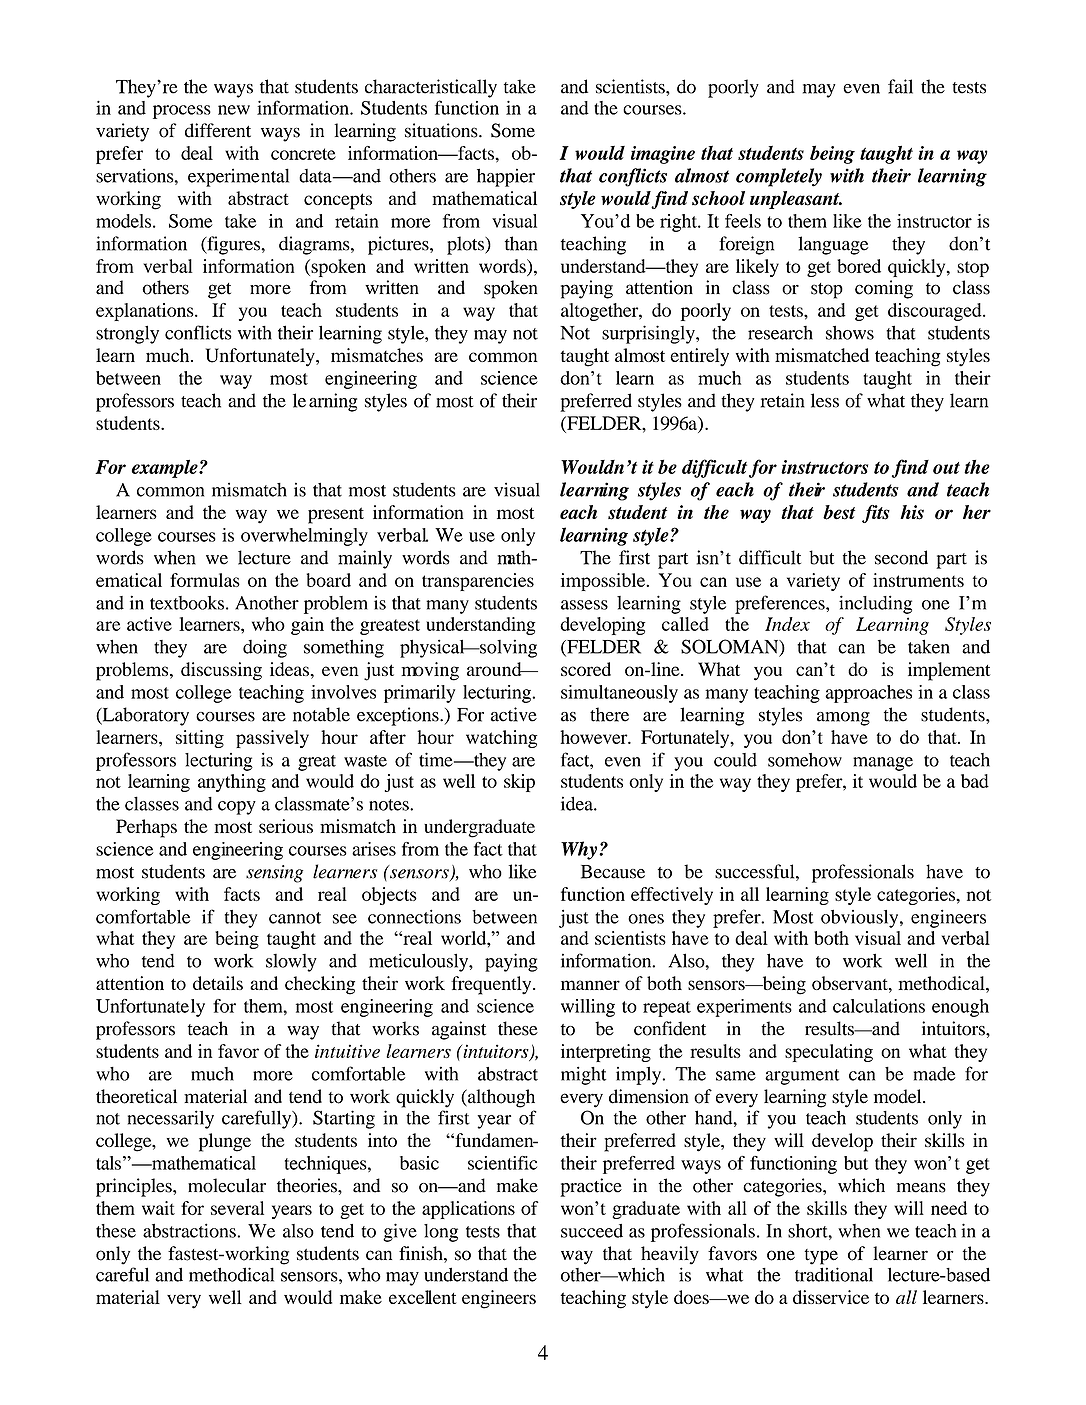 Image resolution: width=1086 pixels, height=1405 pixels. What do you see at coordinates (825, 400) in the image?
I see `less` at bounding box center [825, 400].
